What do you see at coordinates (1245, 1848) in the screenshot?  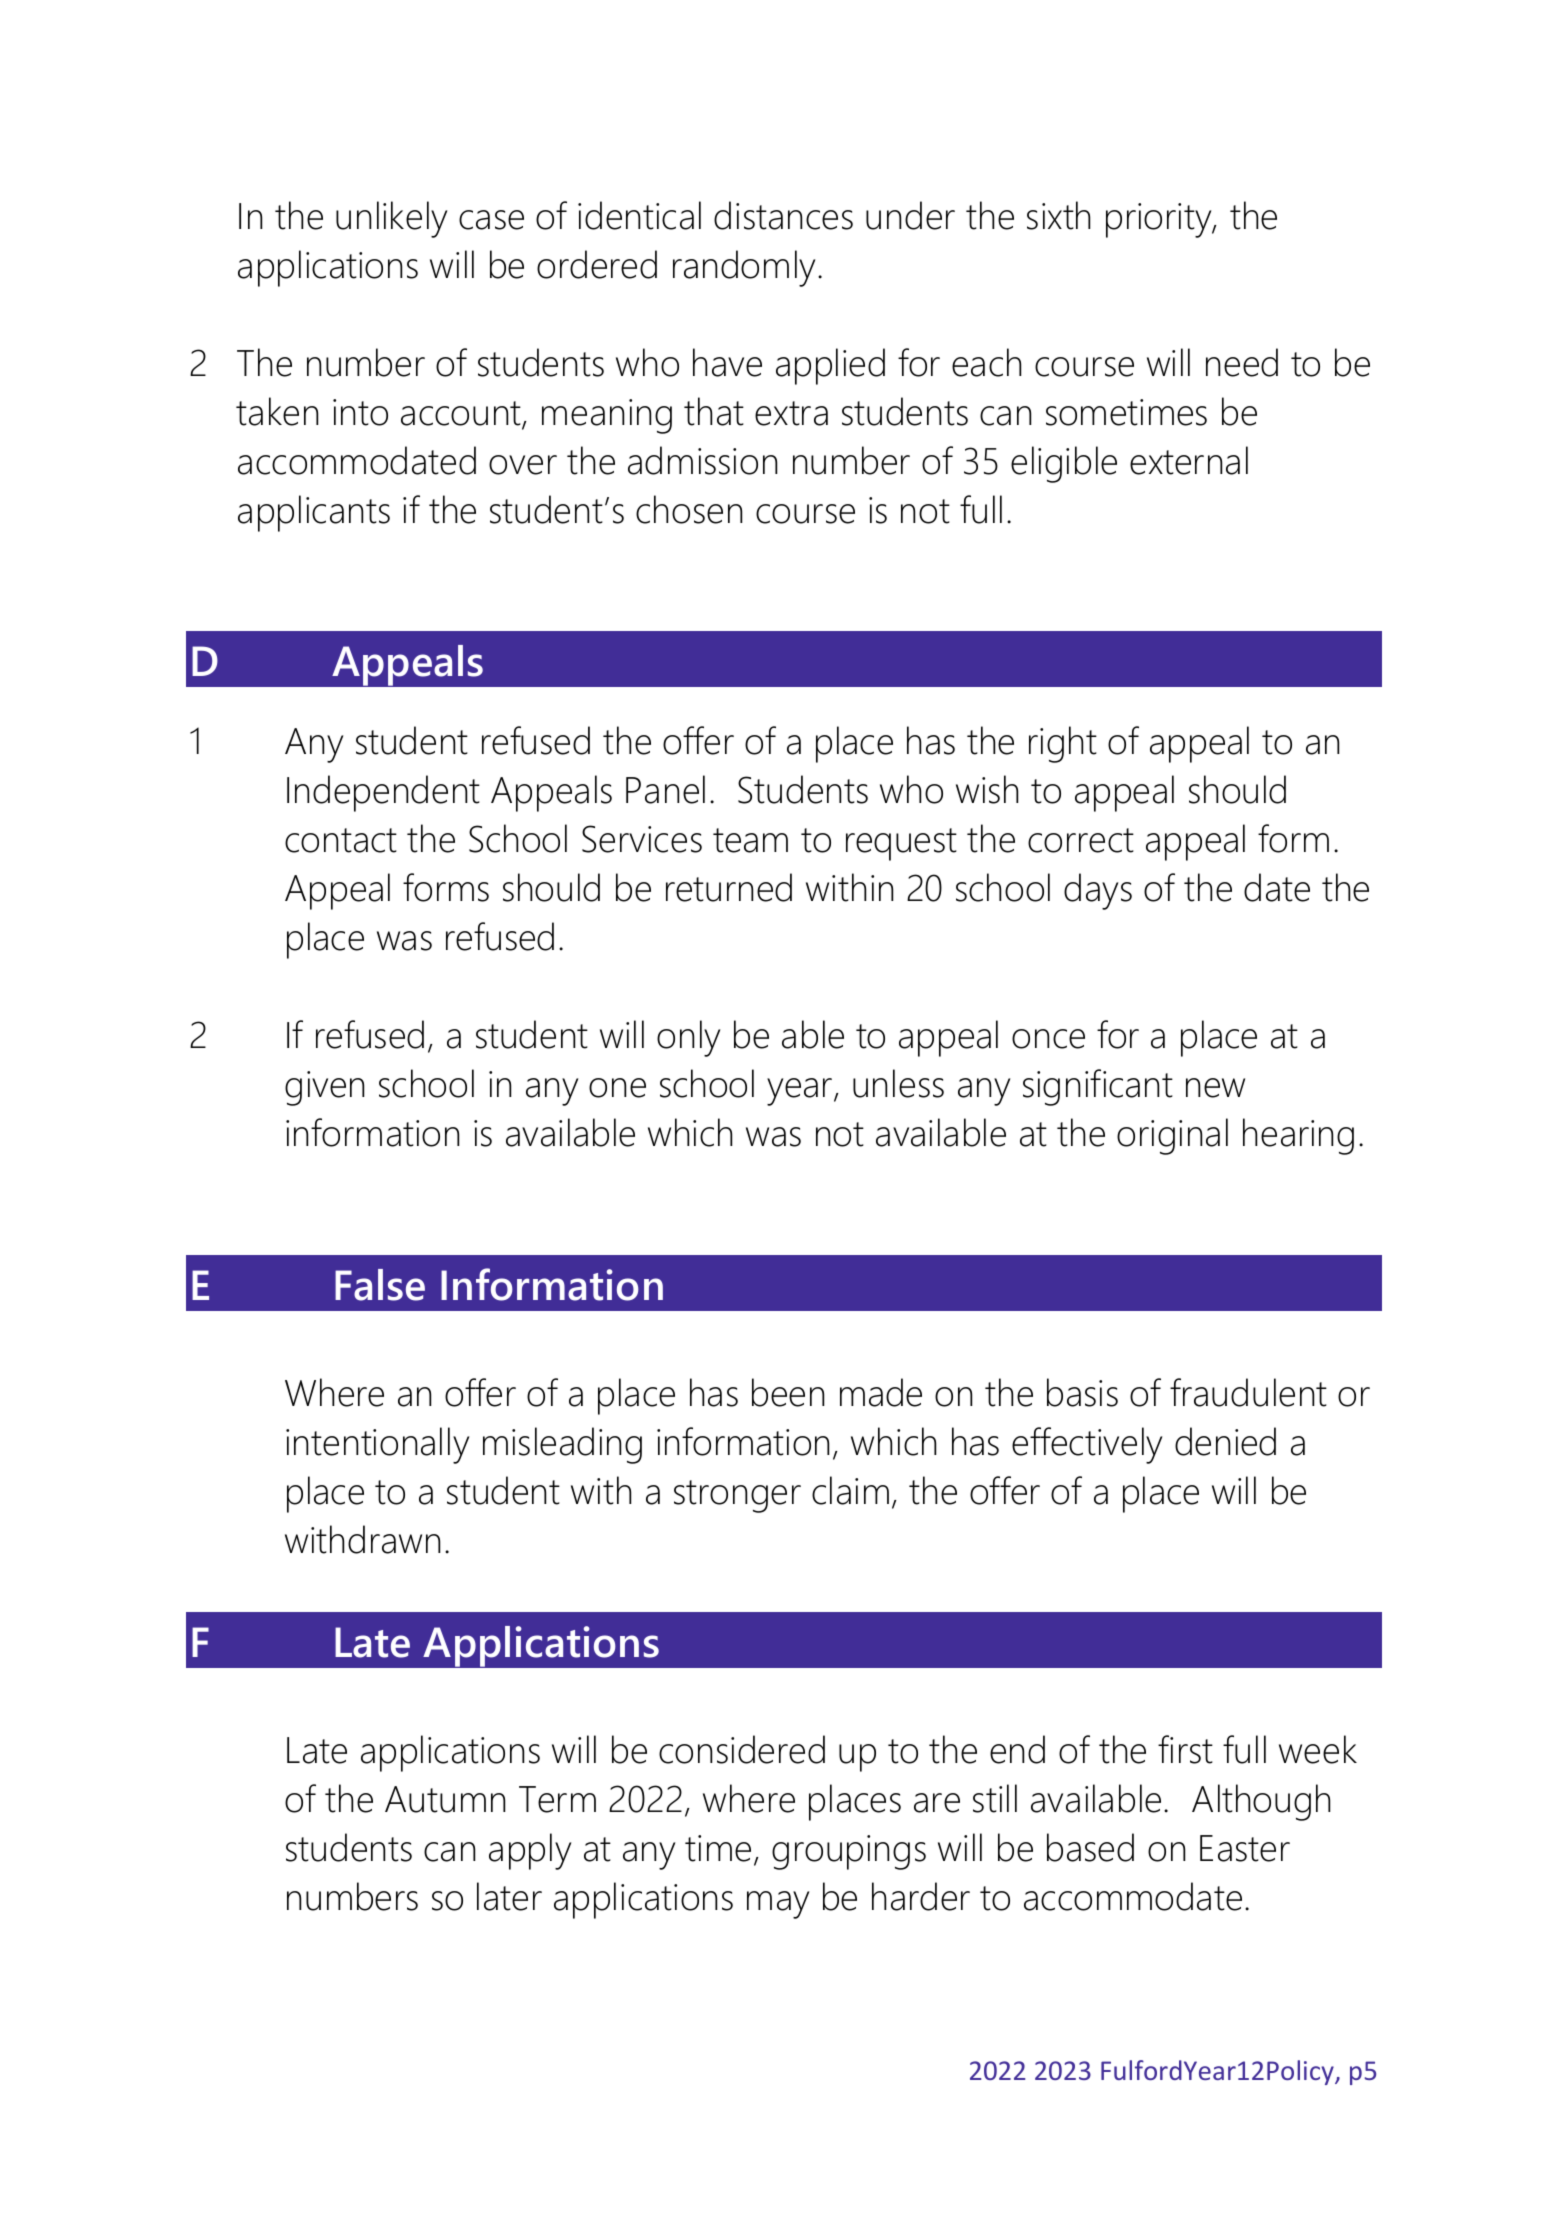 I see `Easter` at bounding box center [1245, 1848].
